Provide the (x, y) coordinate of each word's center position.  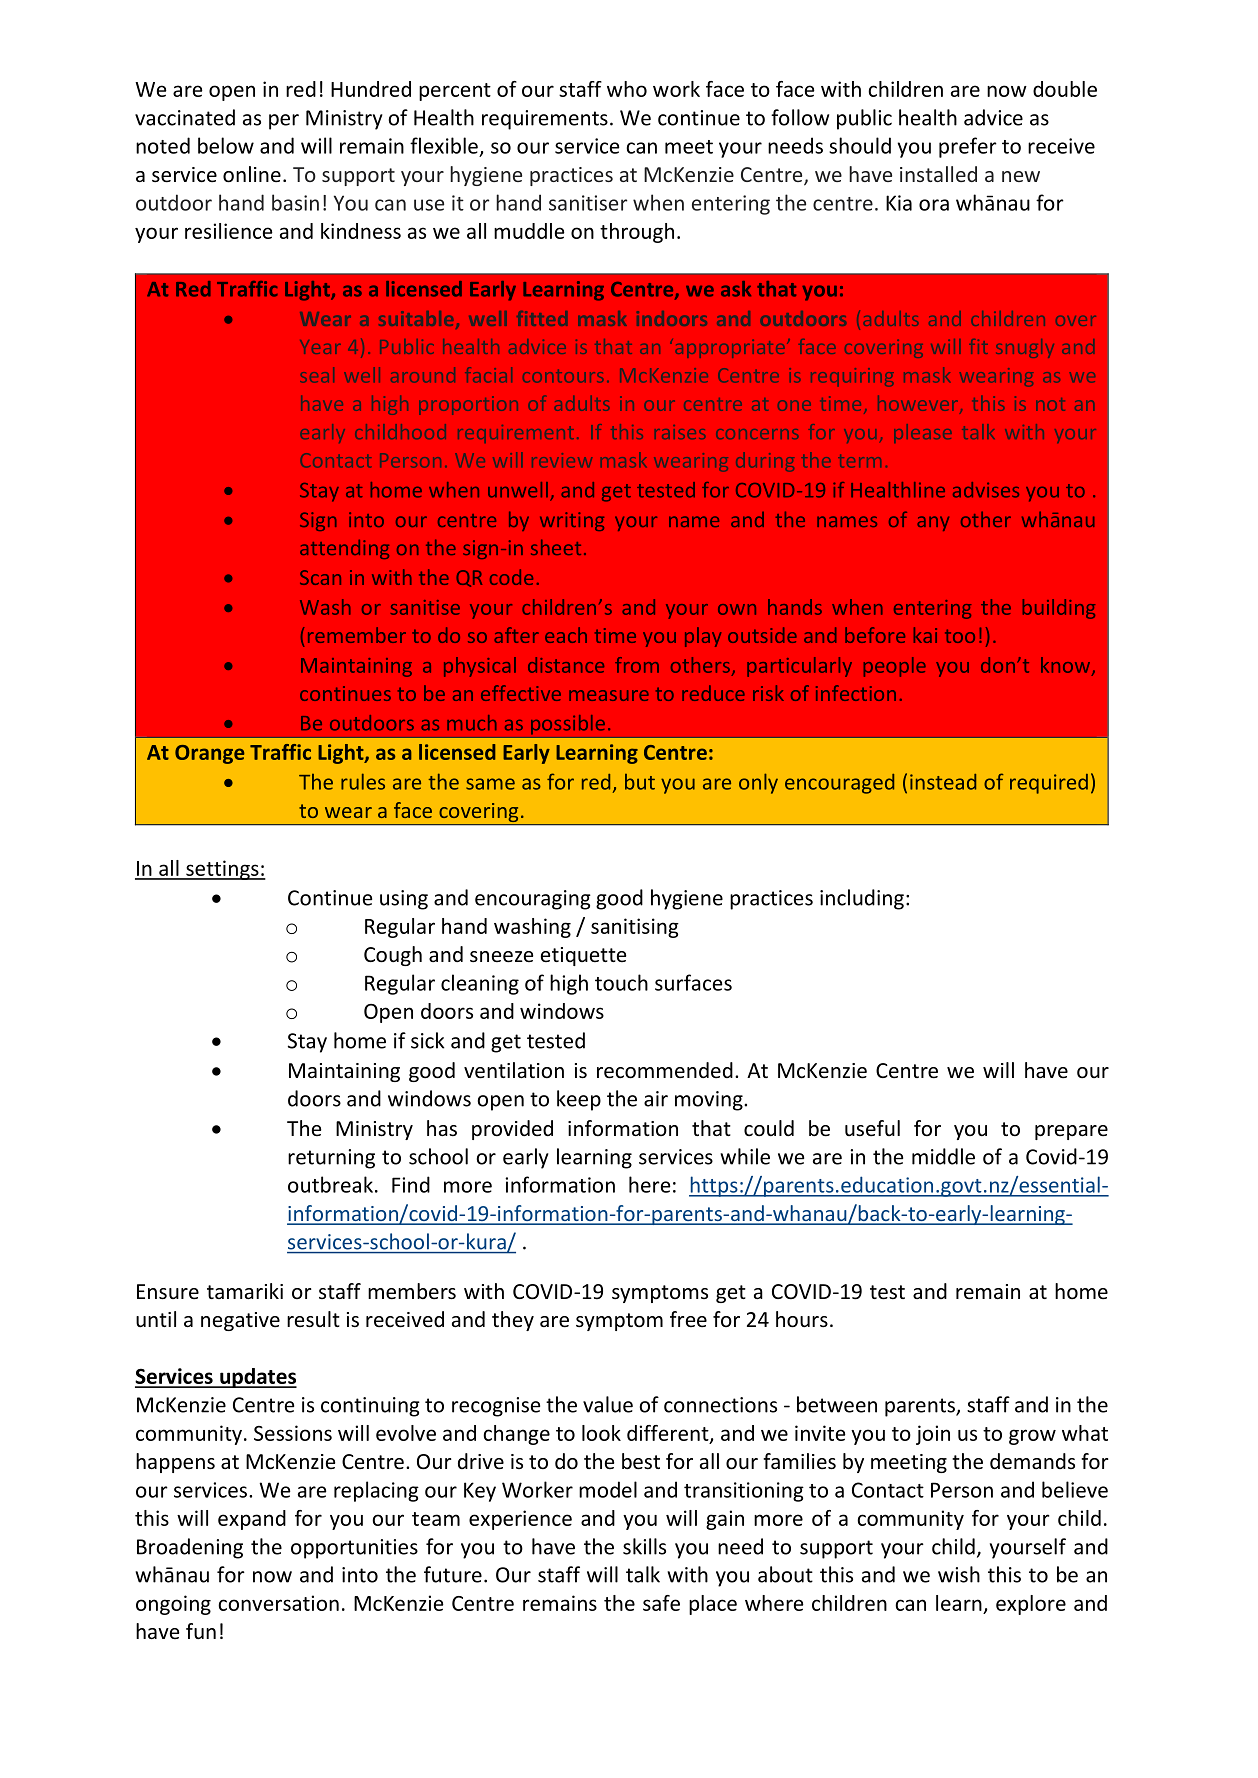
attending (344, 549)
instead (943, 782)
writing (572, 521)
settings (222, 870)
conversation (278, 1603)
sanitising (635, 928)
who (627, 89)
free (688, 1319)
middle (943, 1156)
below (226, 145)
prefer (968, 147)
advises (986, 490)
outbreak (330, 1184)
